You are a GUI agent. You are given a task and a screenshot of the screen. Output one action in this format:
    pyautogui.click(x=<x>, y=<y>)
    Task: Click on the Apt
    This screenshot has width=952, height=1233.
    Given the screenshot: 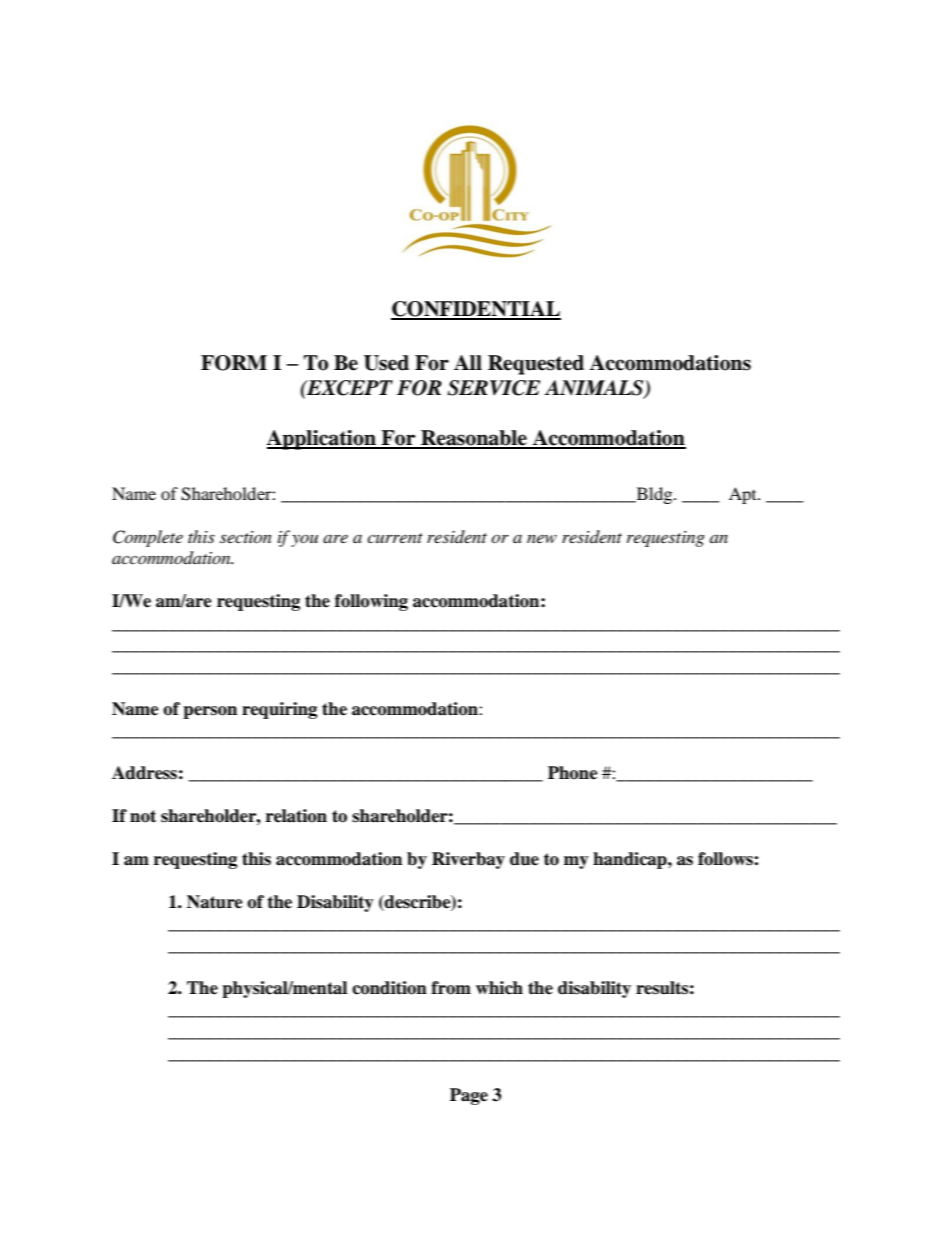 What is the action you would take?
    pyautogui.click(x=744, y=495)
